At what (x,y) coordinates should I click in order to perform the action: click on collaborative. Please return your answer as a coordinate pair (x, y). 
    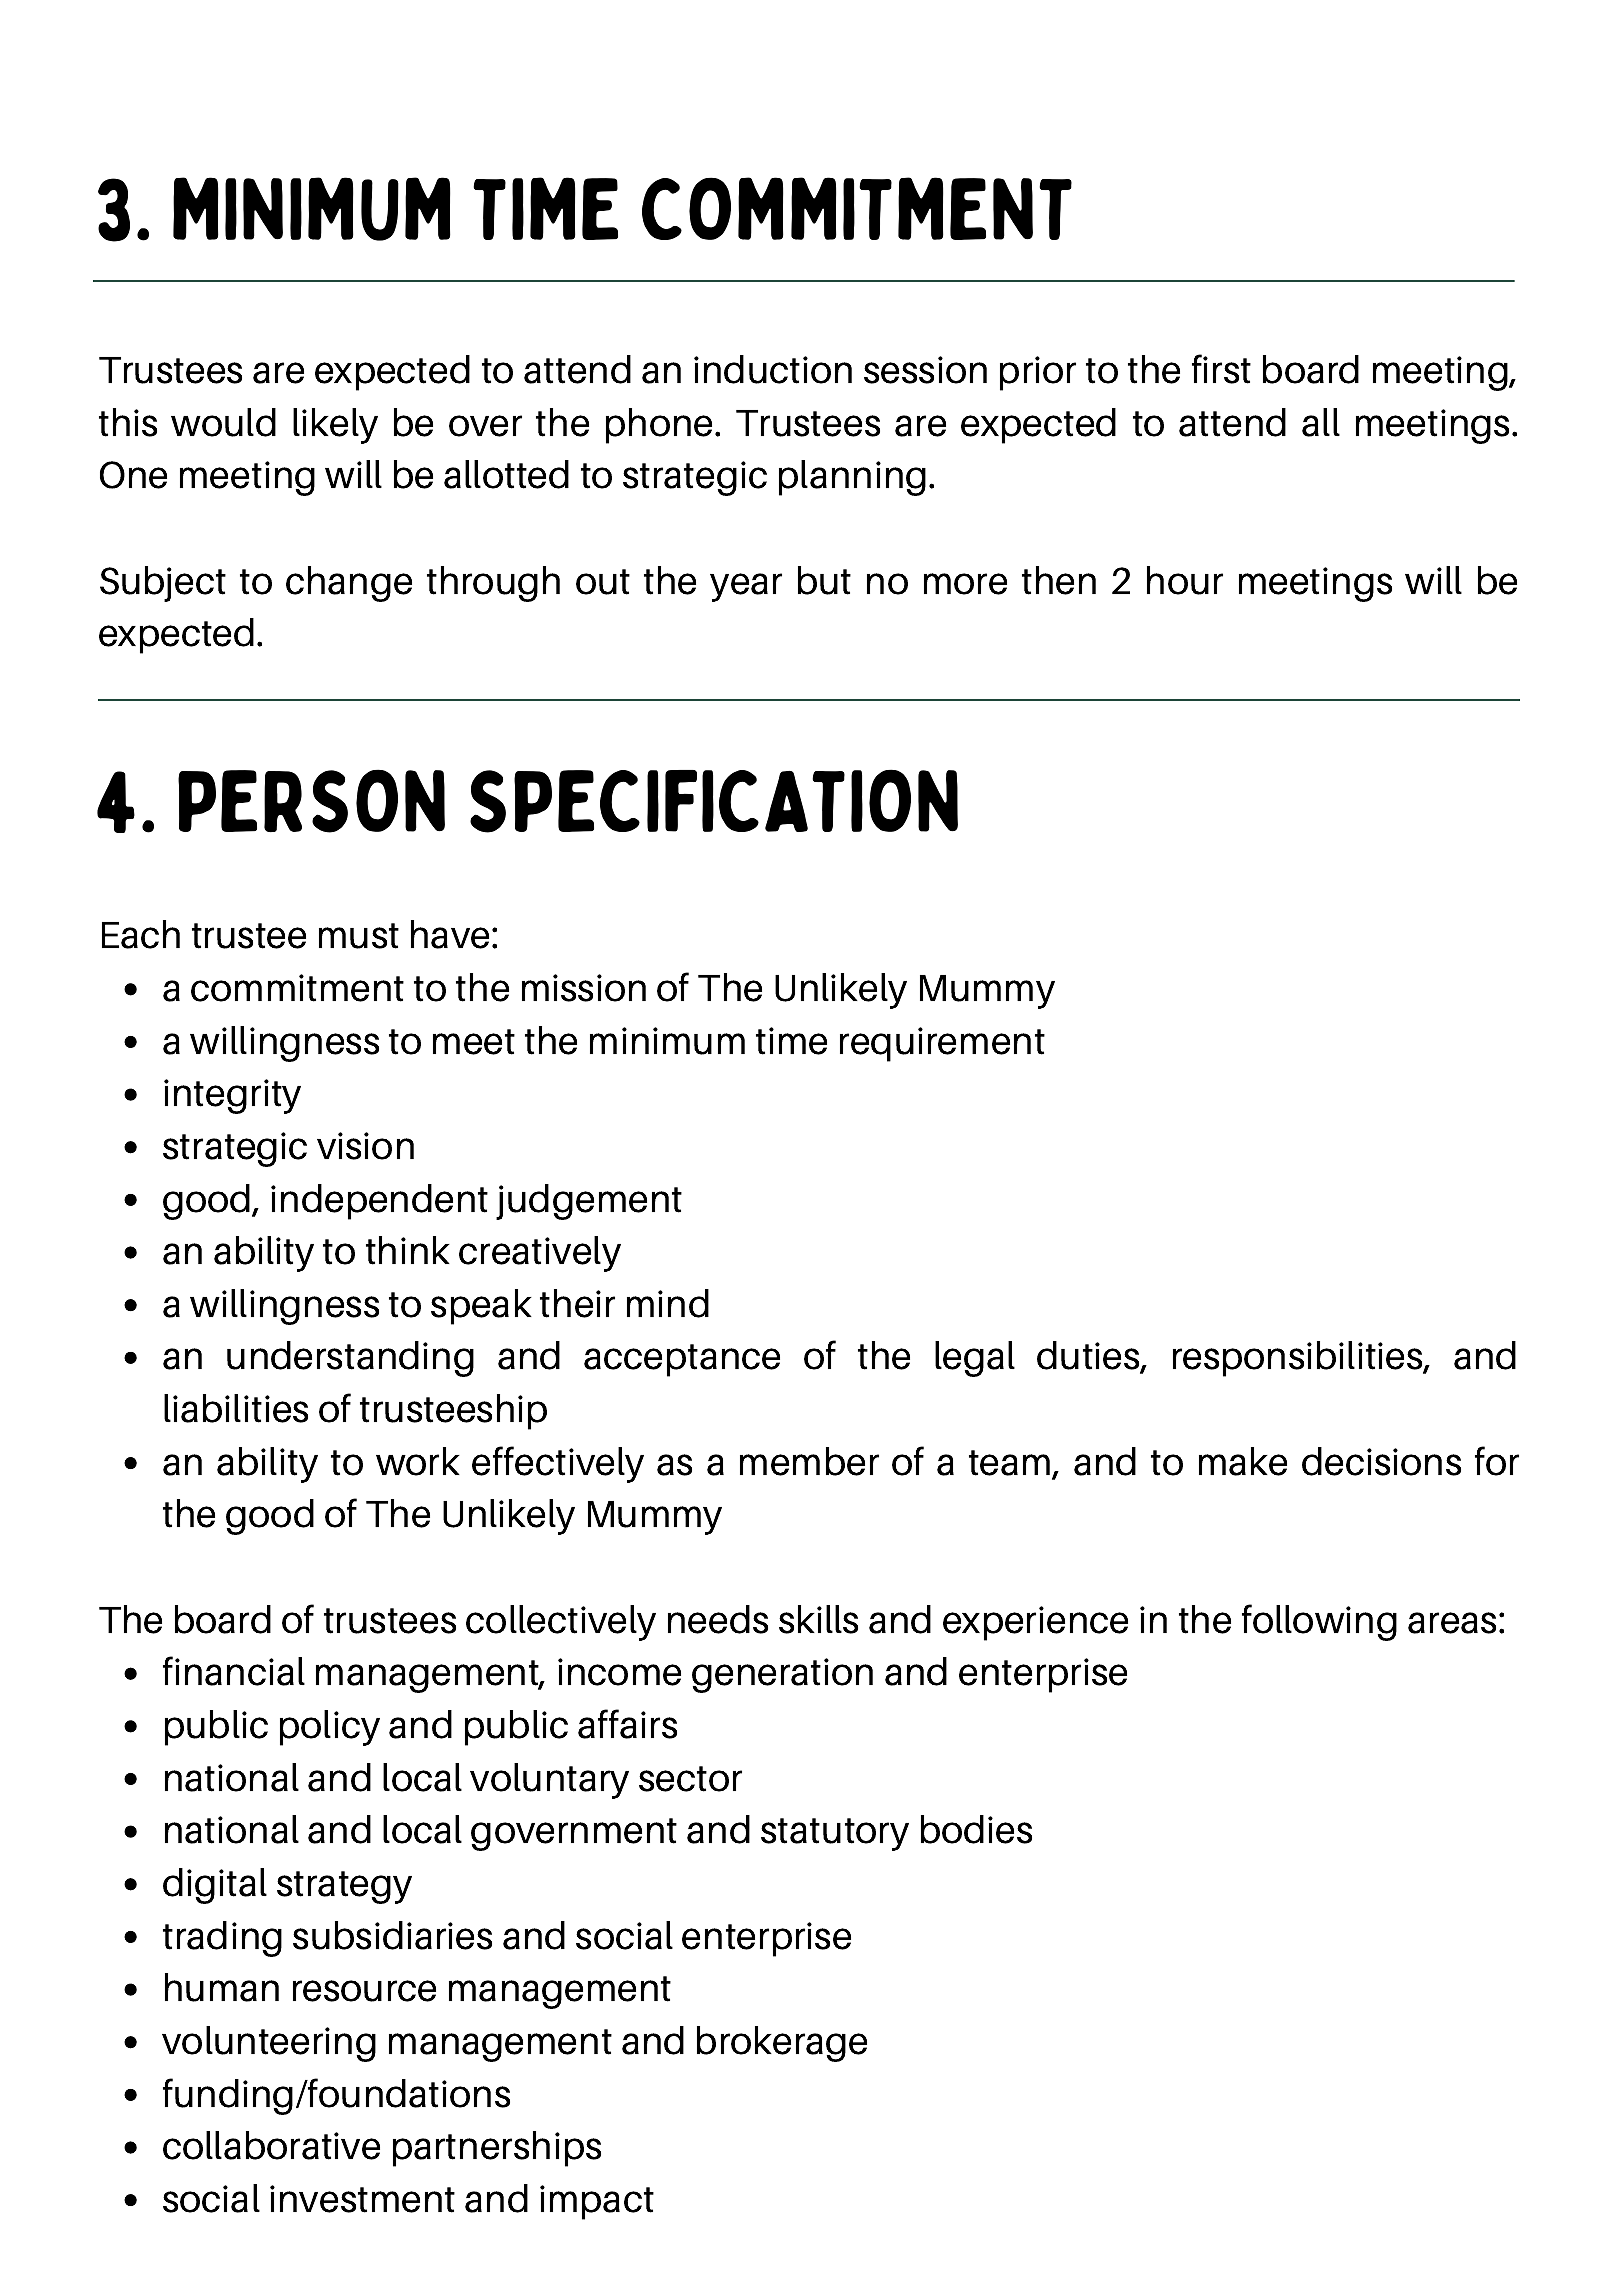
    Looking at the image, I should click on (271, 2145).
